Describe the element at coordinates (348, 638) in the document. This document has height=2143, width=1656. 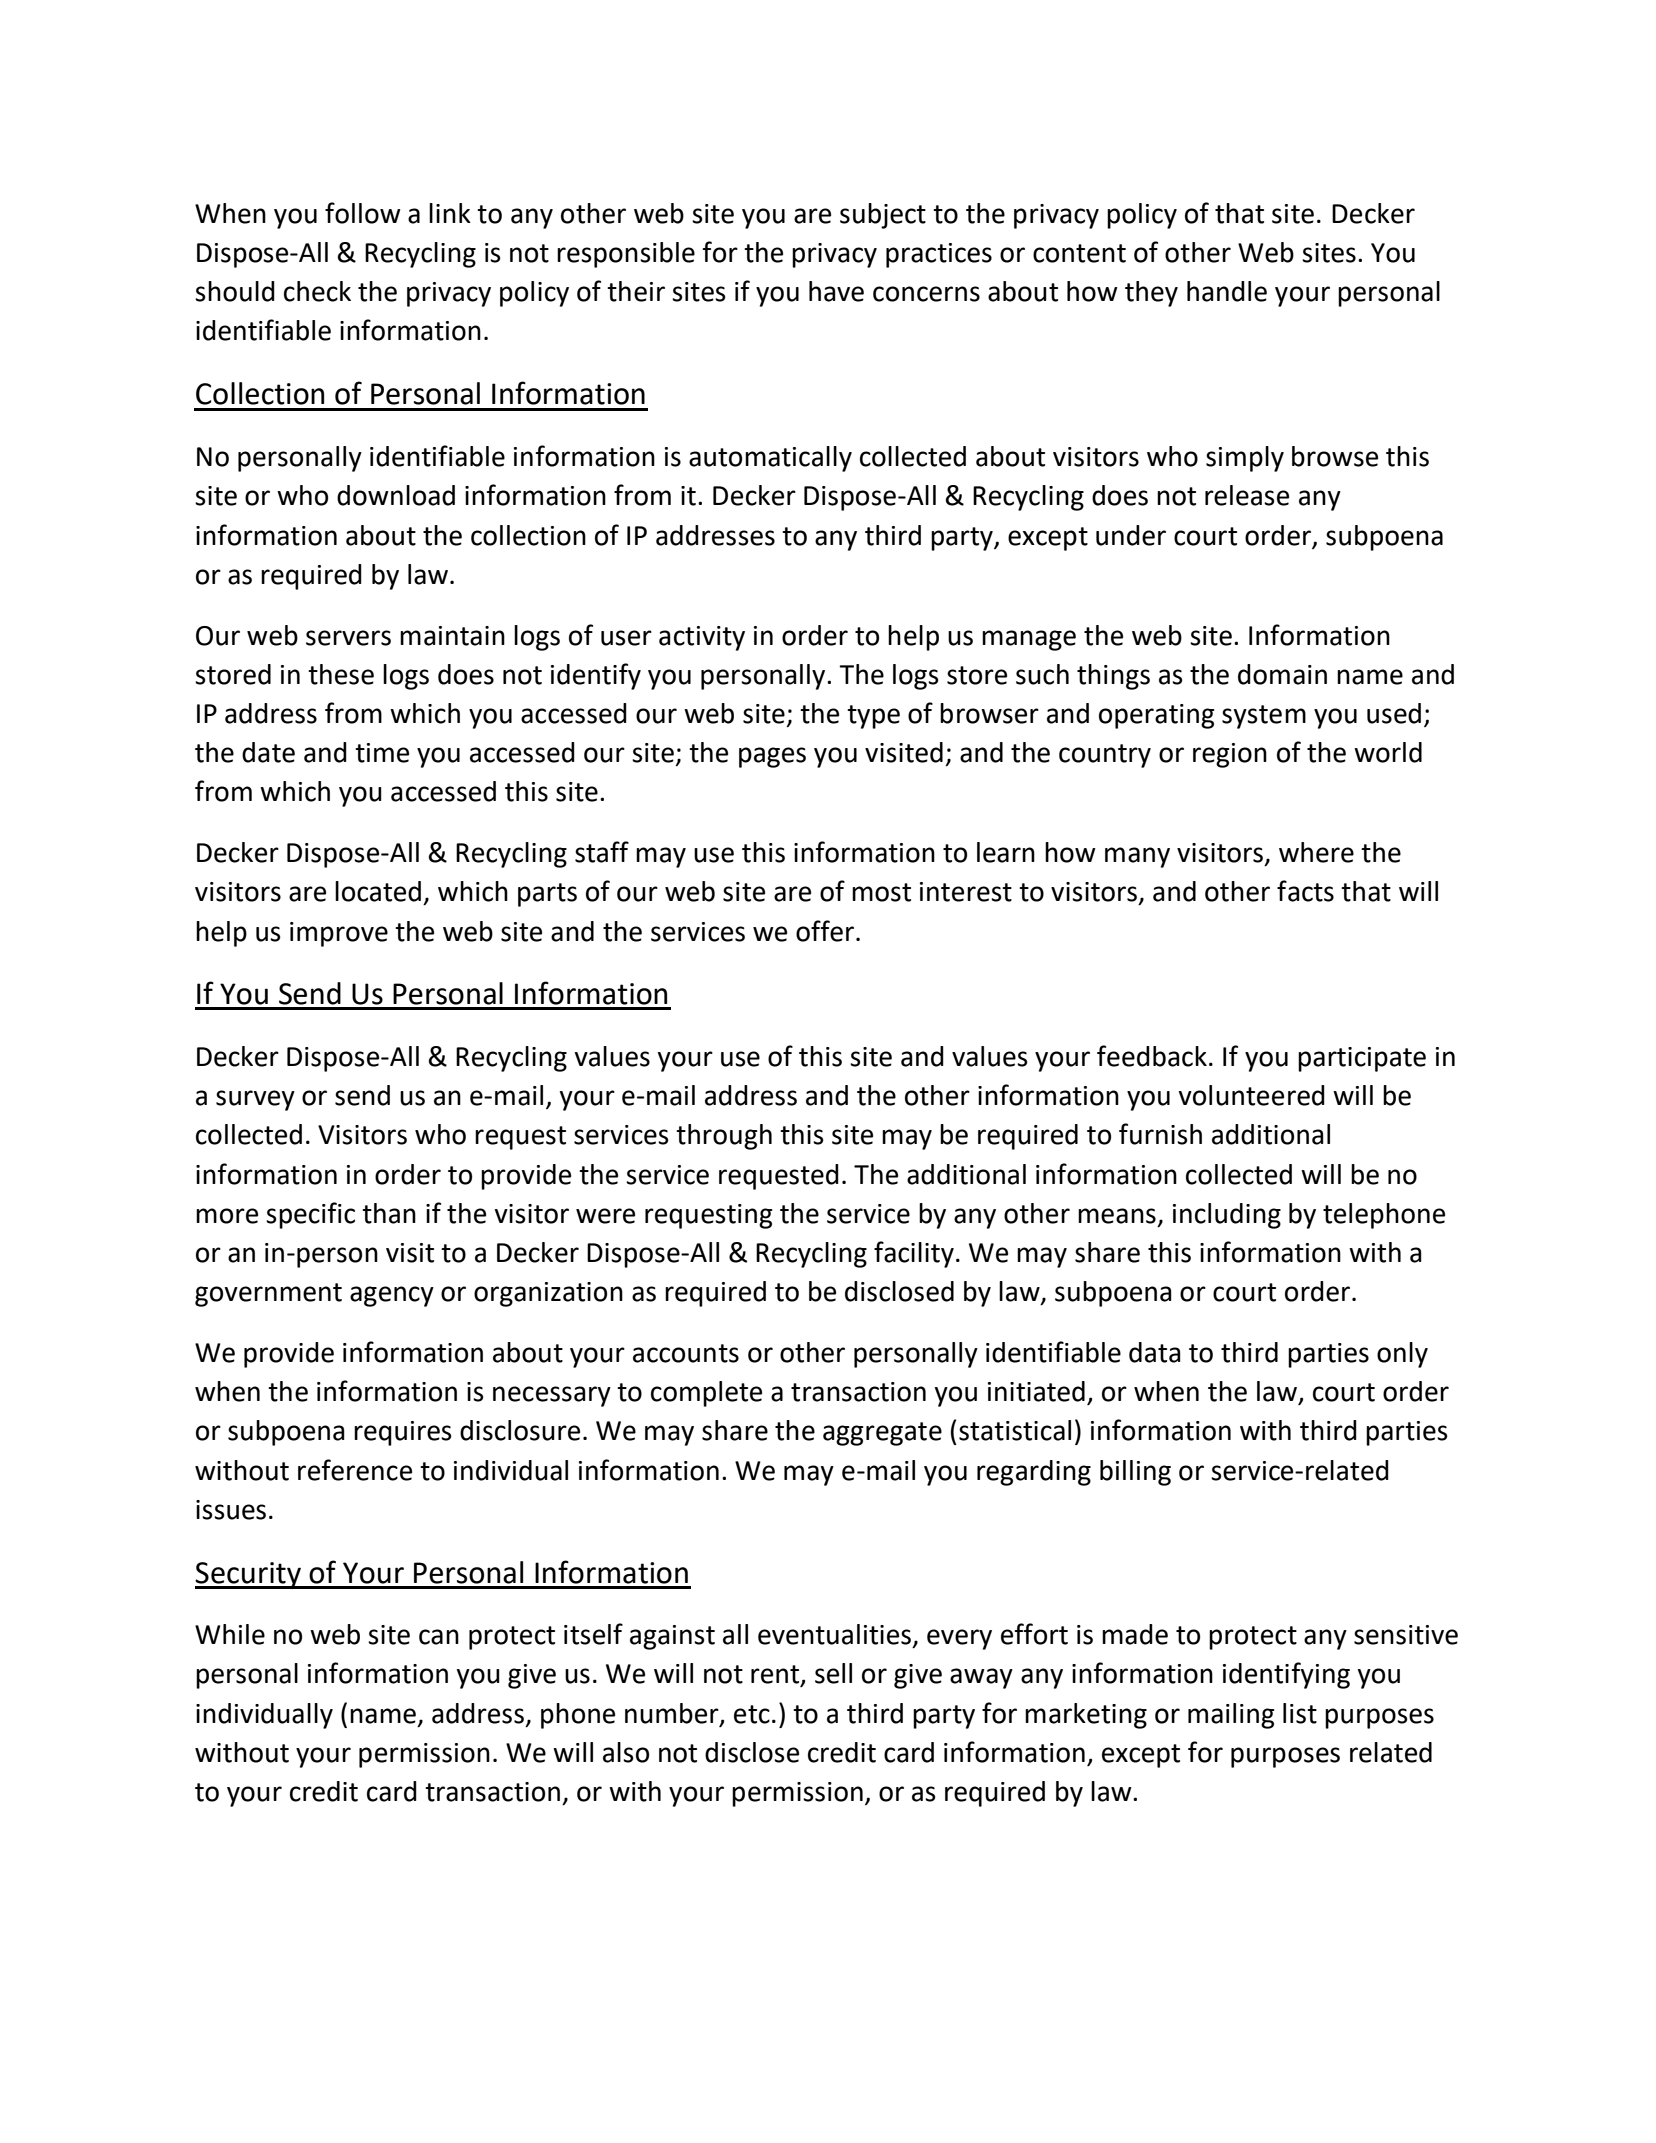
I see `servers` at that location.
